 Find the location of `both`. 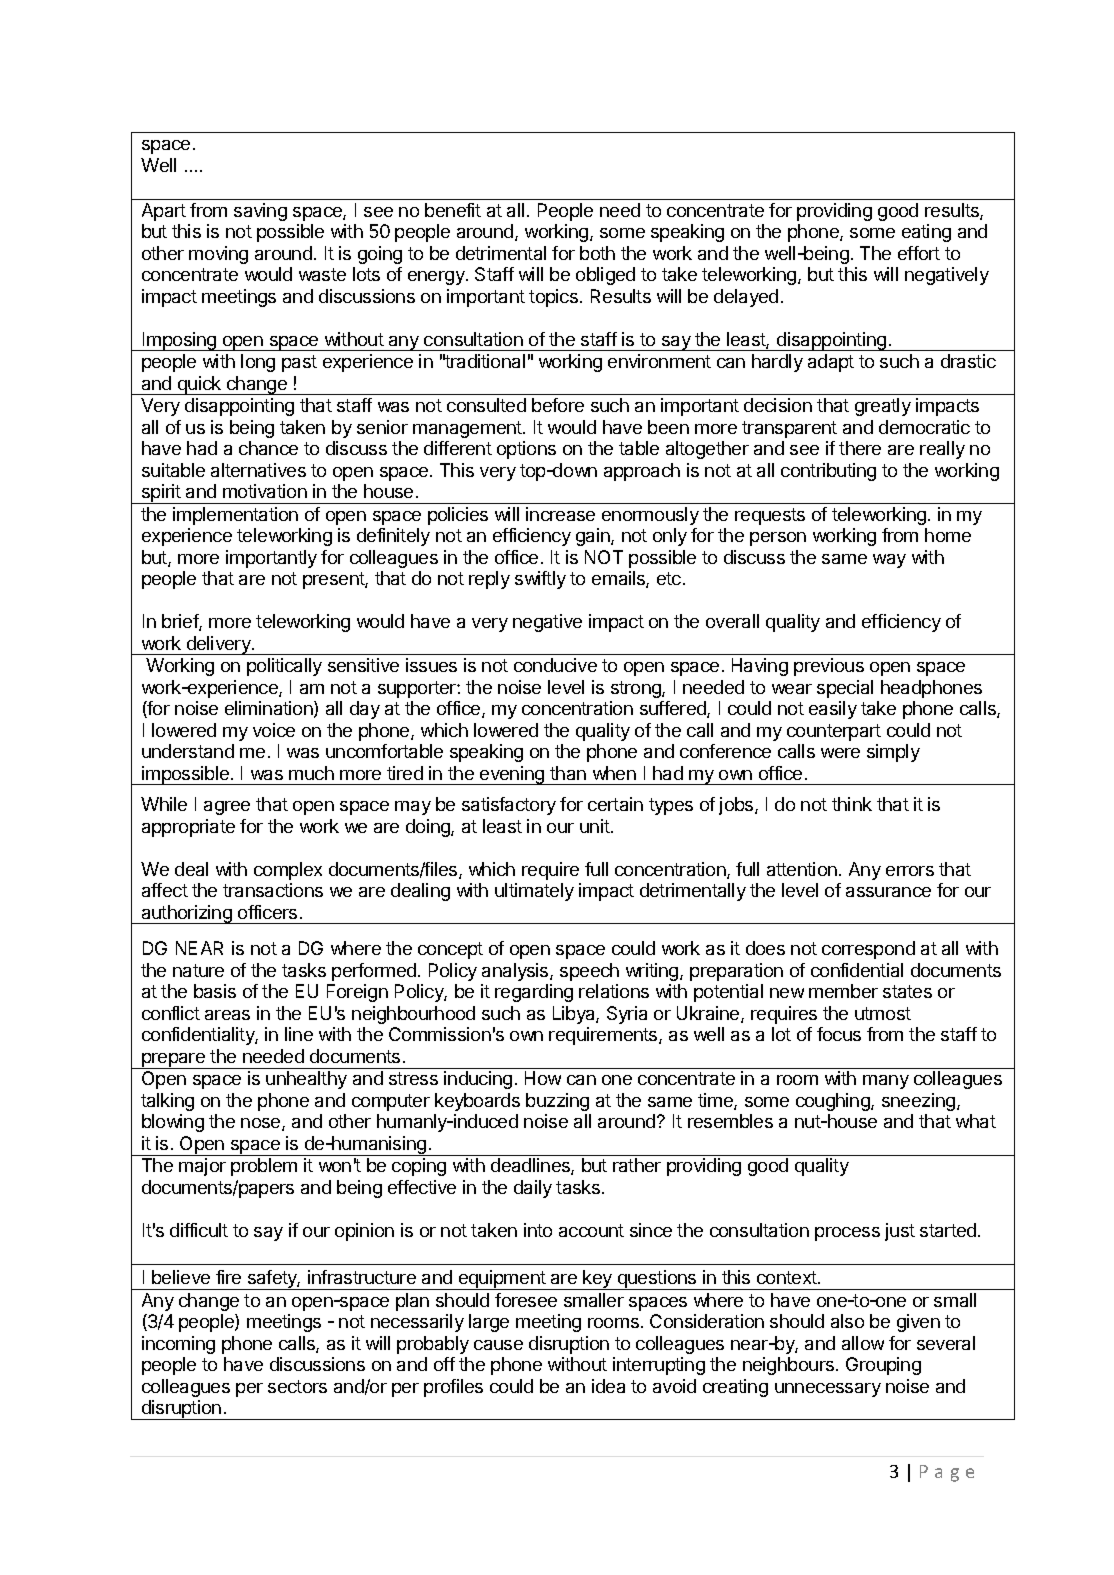

both is located at coordinates (597, 253).
